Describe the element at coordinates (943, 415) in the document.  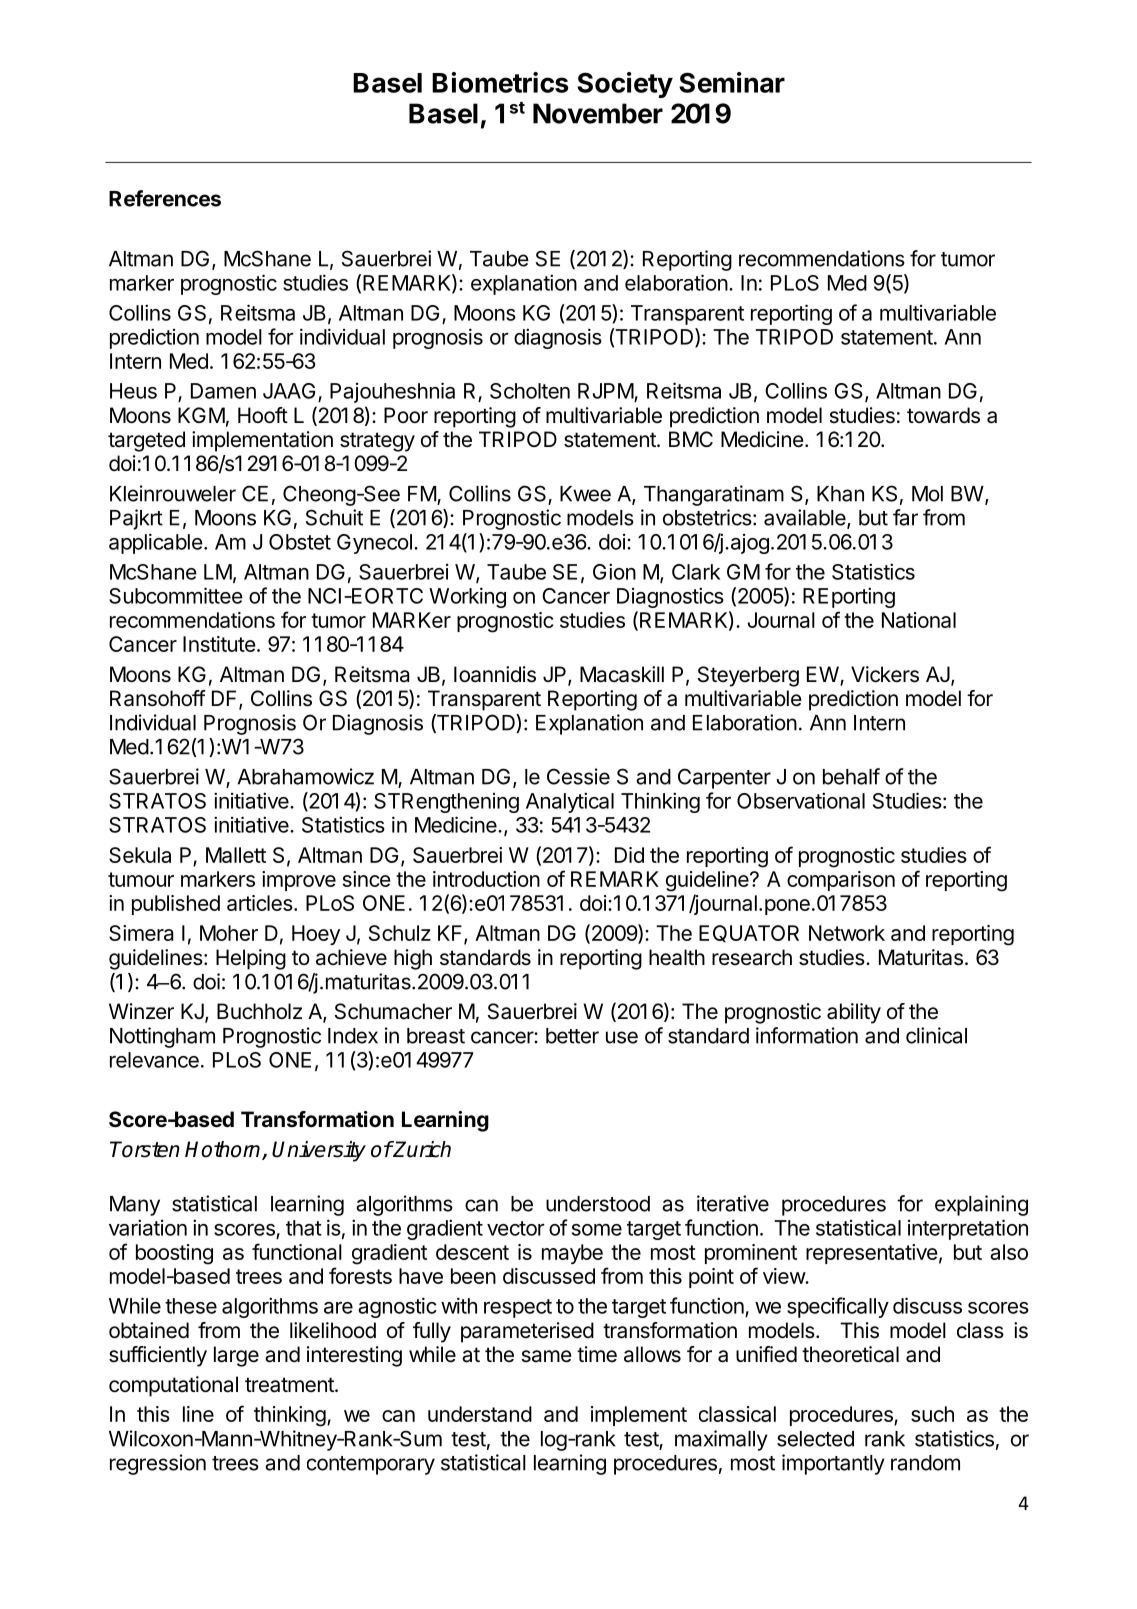
I see `towards` at that location.
